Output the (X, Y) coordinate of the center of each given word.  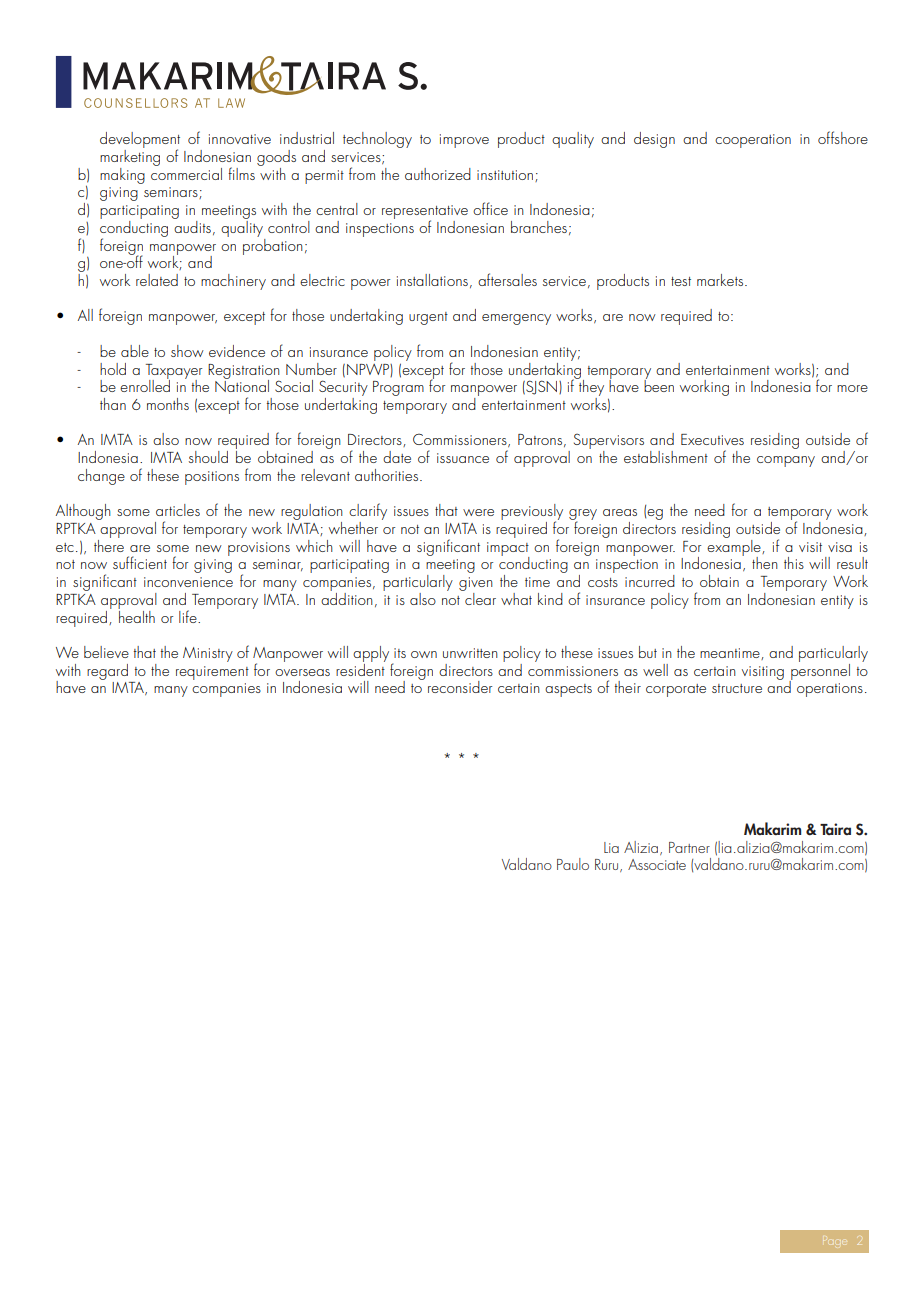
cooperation (753, 141)
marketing (130, 156)
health (136, 615)
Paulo (573, 864)
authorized (438, 174)
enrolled (145, 384)
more (852, 388)
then (765, 563)
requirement (212, 673)
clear (479, 597)
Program (398, 388)
